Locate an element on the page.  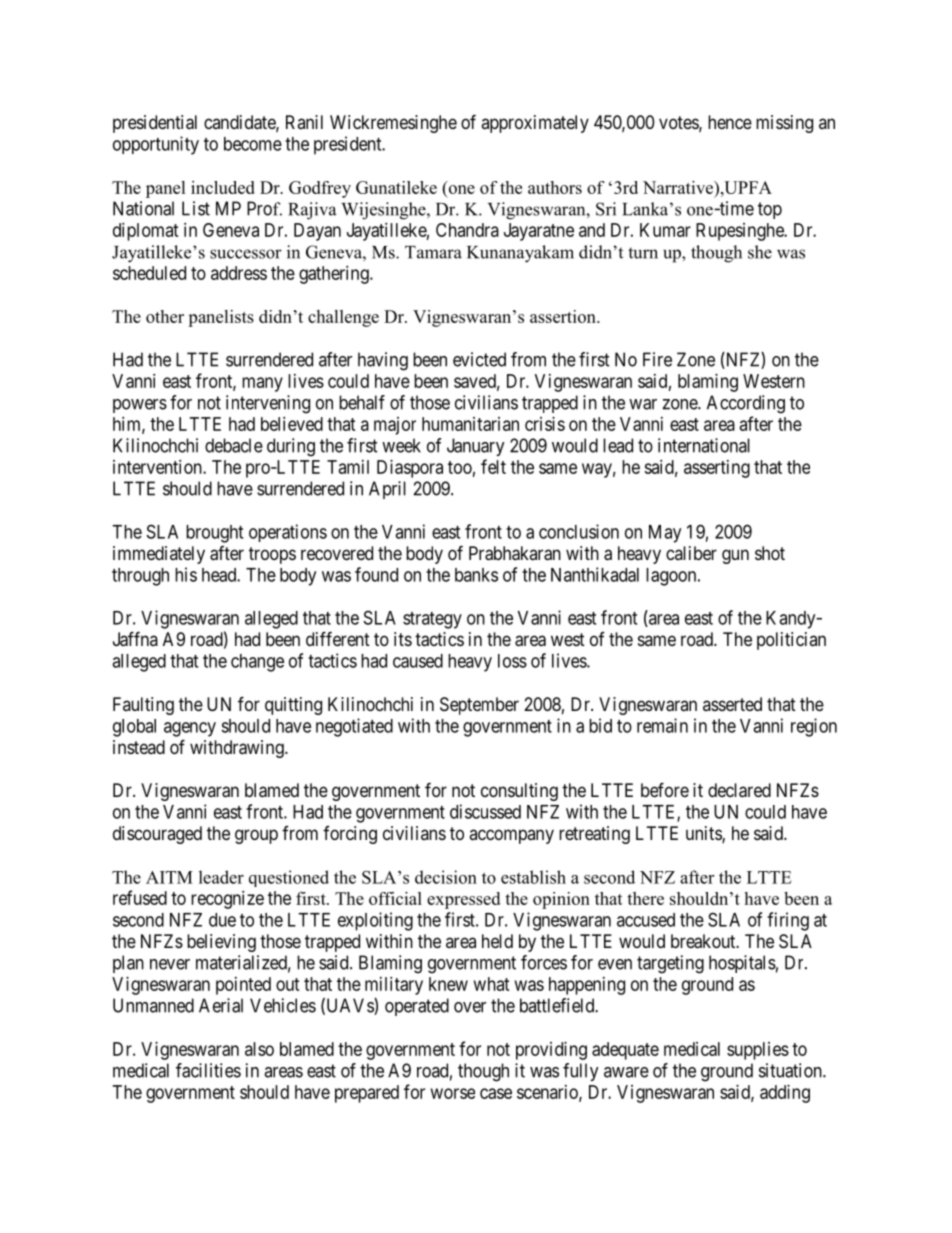
worse is located at coordinates (453, 1093).
